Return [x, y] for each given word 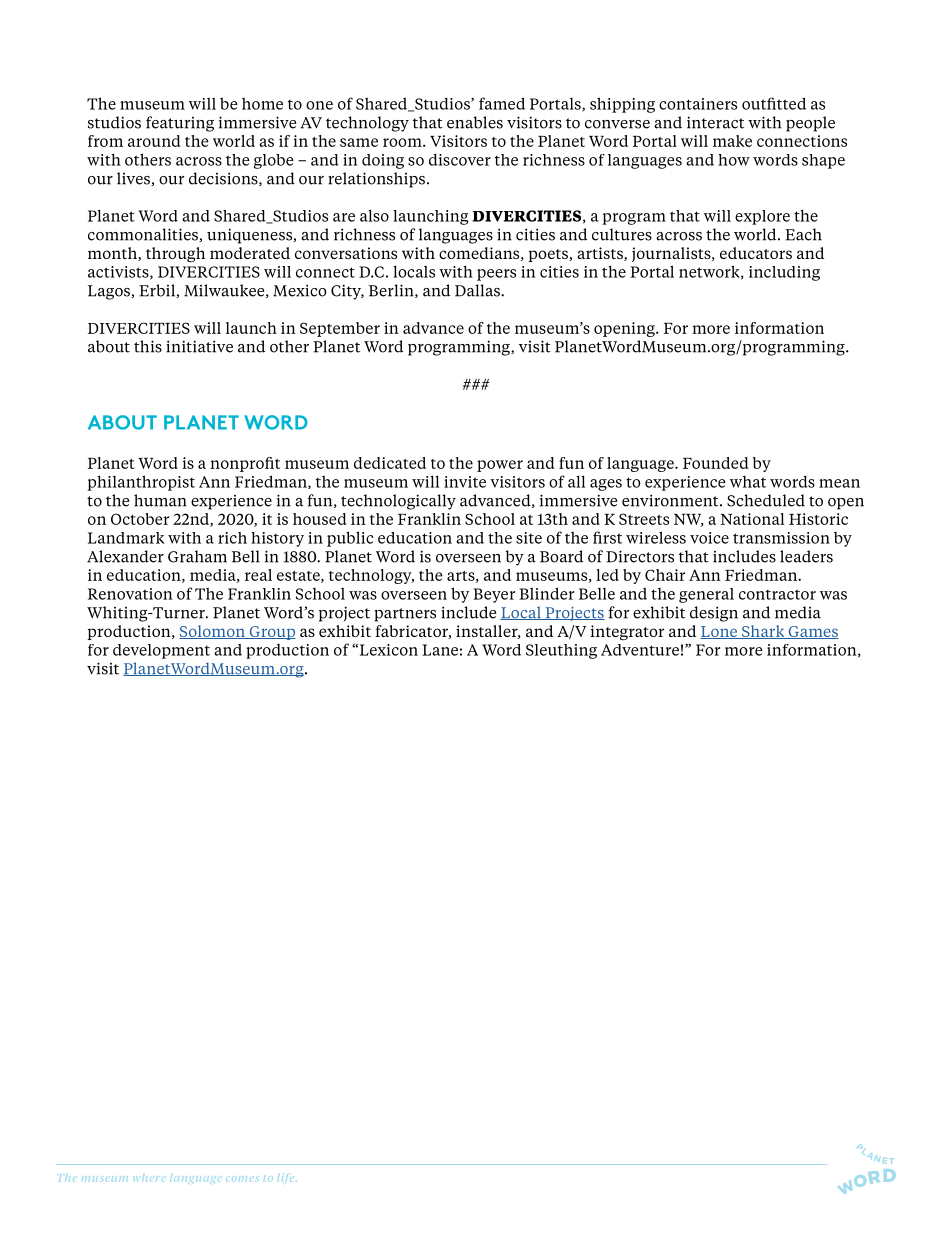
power [500, 466]
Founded [716, 463]
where [149, 1179]
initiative [199, 346]
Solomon [213, 632]
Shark [763, 632]
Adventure [640, 650]
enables [475, 122]
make [732, 141]
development [161, 651]
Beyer [494, 595]
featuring [180, 124]
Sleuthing [561, 651]
